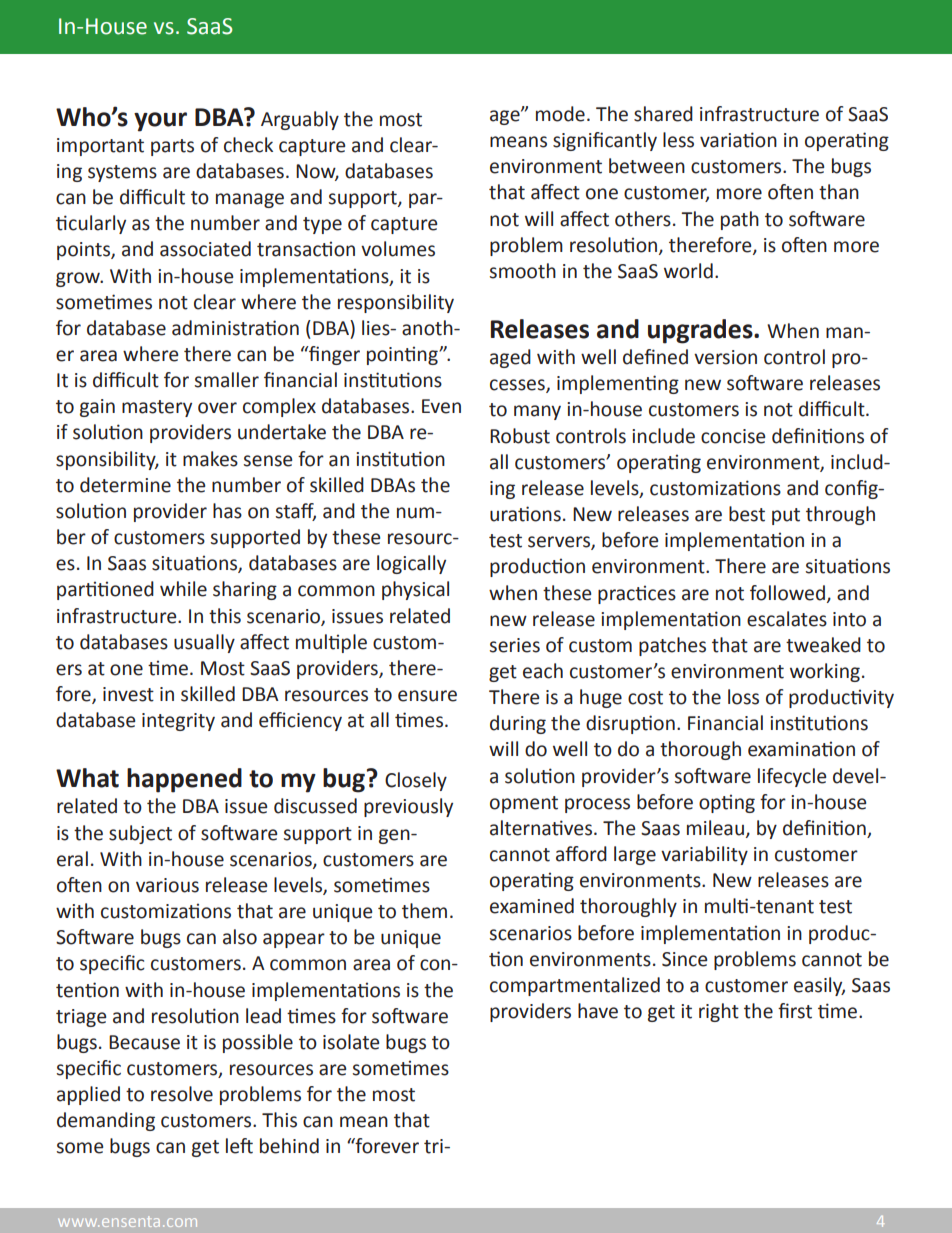 Image resolution: width=952 pixels, height=1233 pixels. I want to click on usually, so click(204, 643).
